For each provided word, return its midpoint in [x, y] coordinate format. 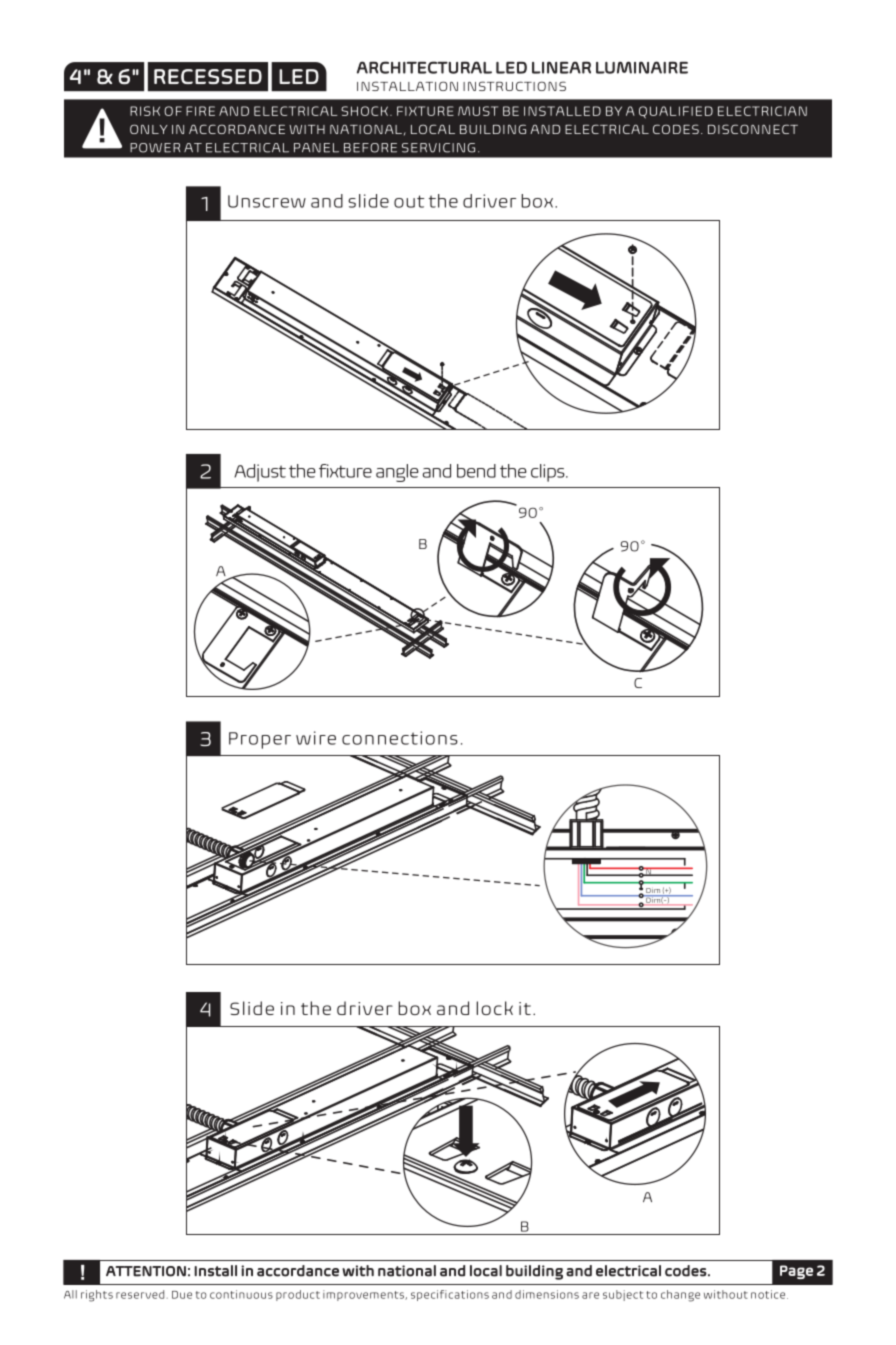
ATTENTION [146, 1271]
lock [494, 1008]
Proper [260, 740]
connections [400, 738]
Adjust [260, 473]
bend [476, 471]
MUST [478, 111]
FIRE [200, 111]
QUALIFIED [676, 112]
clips [549, 473]
